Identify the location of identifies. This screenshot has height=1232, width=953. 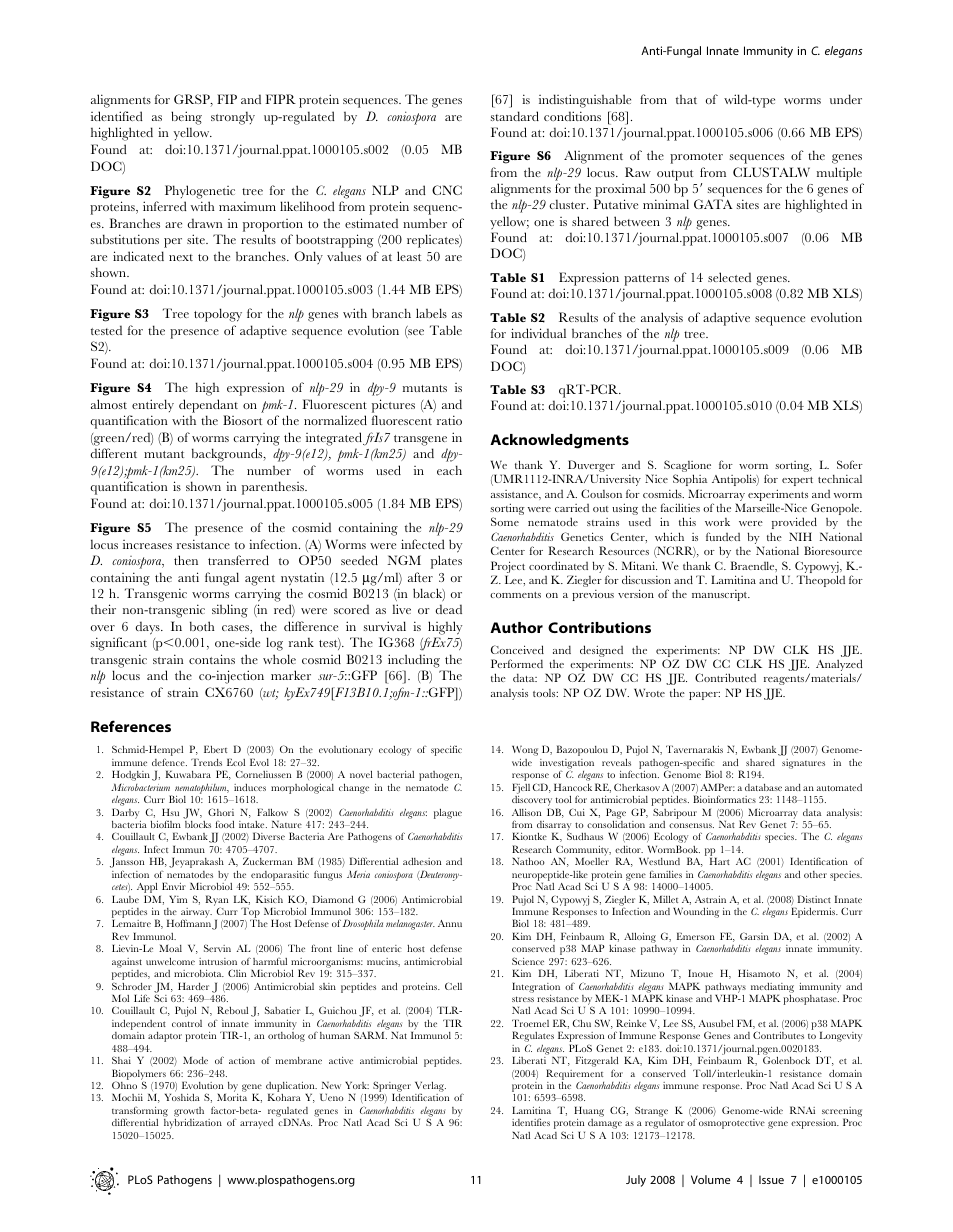
(531, 1122).
